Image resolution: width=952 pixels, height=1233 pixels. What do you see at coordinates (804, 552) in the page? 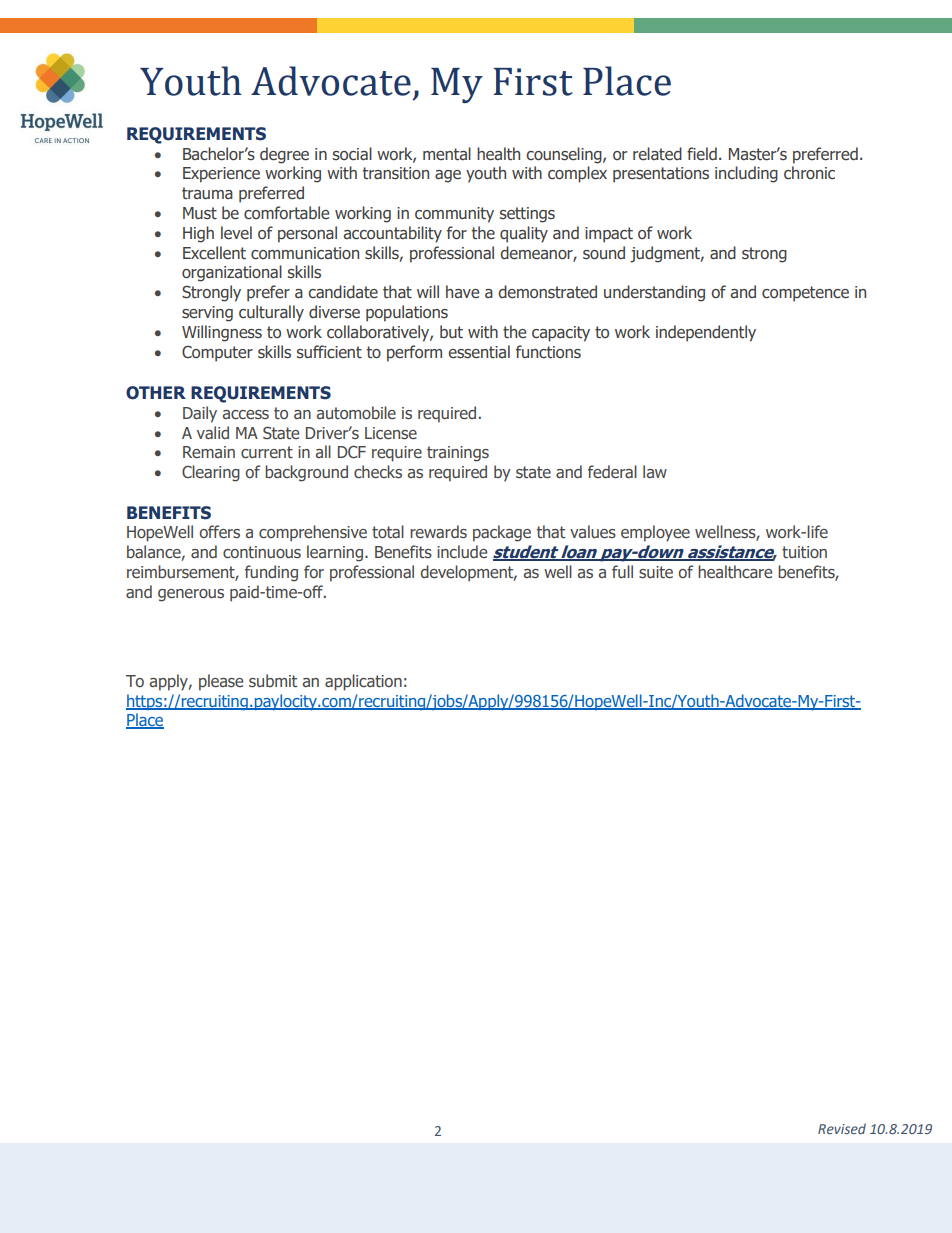
I see `tuition` at bounding box center [804, 552].
